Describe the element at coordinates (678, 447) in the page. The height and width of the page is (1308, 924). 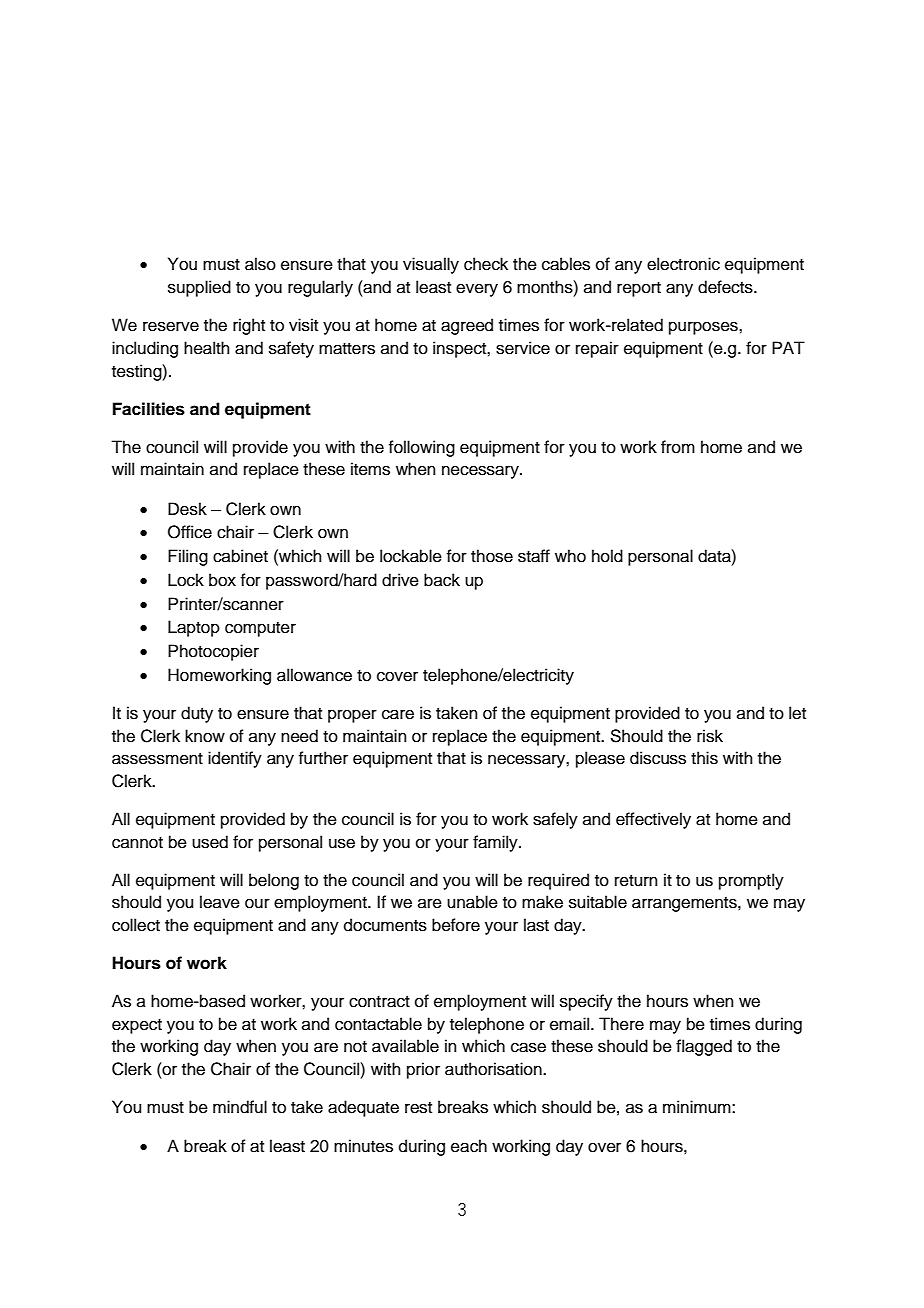
I see `from` at that location.
